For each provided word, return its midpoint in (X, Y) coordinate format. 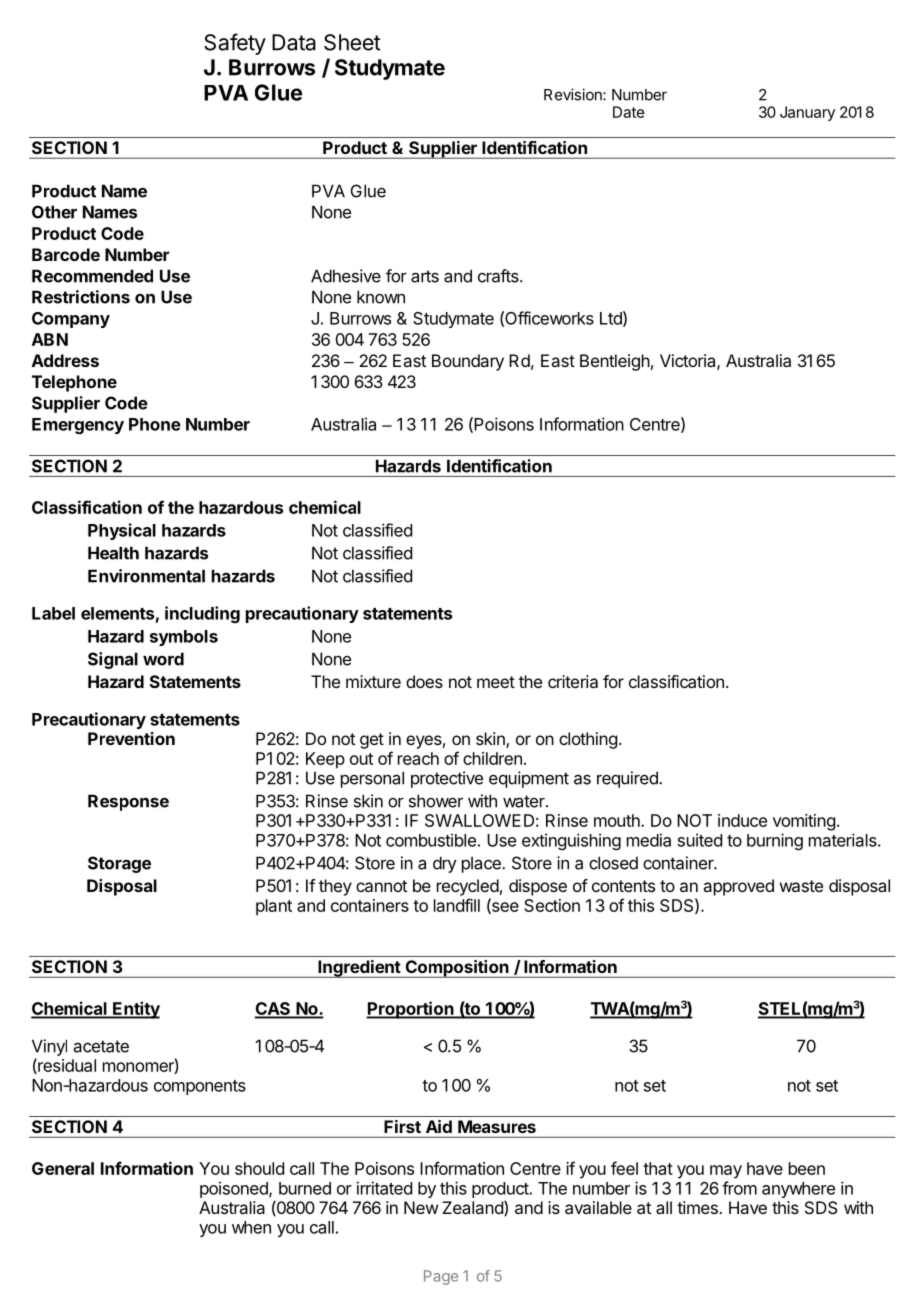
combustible (431, 840)
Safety (235, 44)
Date (629, 112)
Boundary (468, 362)
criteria (573, 681)
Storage (119, 864)
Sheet (352, 42)
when (251, 1227)
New (421, 1207)
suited (700, 840)
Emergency (78, 426)
